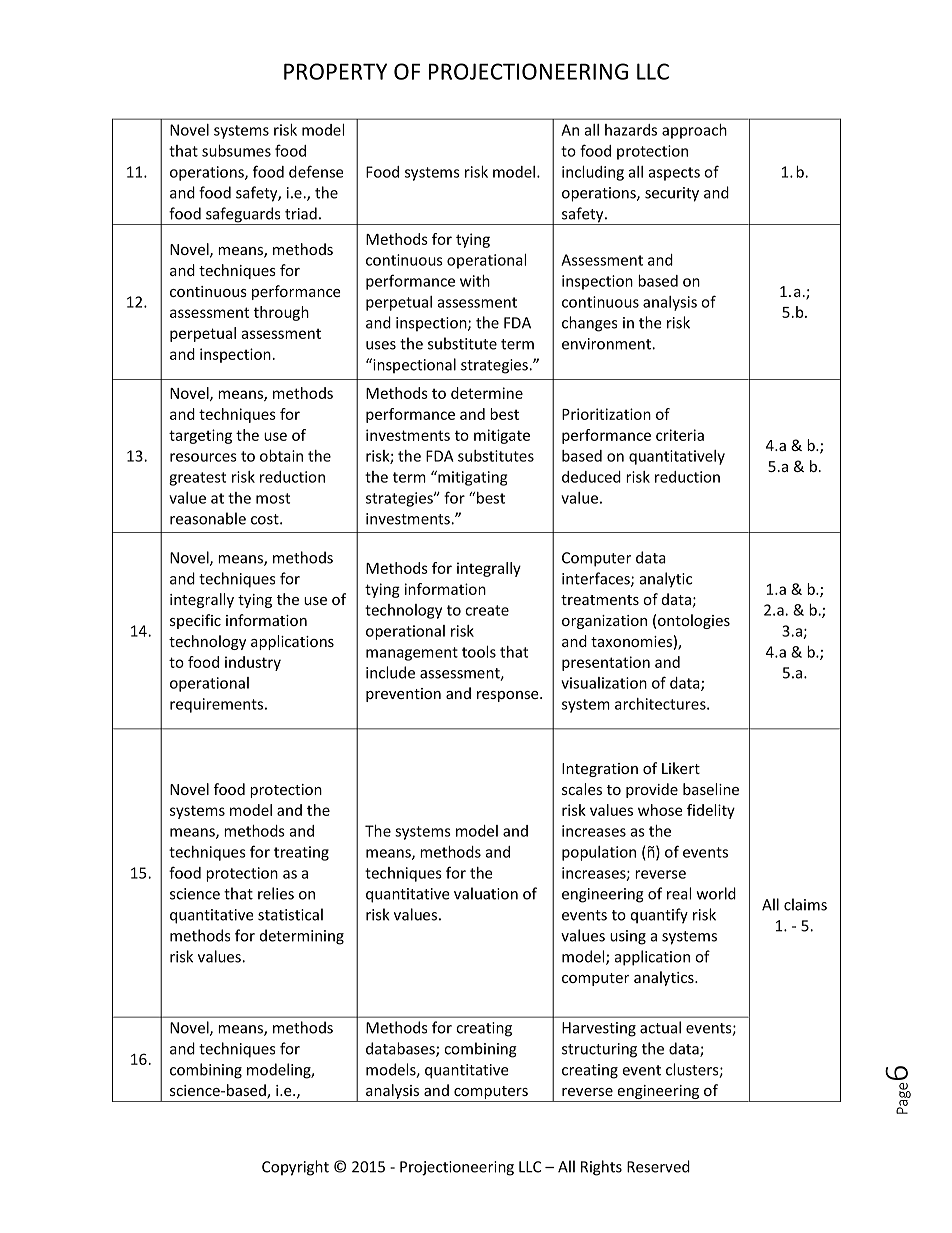 This document has height=1233, width=952. I want to click on approach, so click(694, 131).
